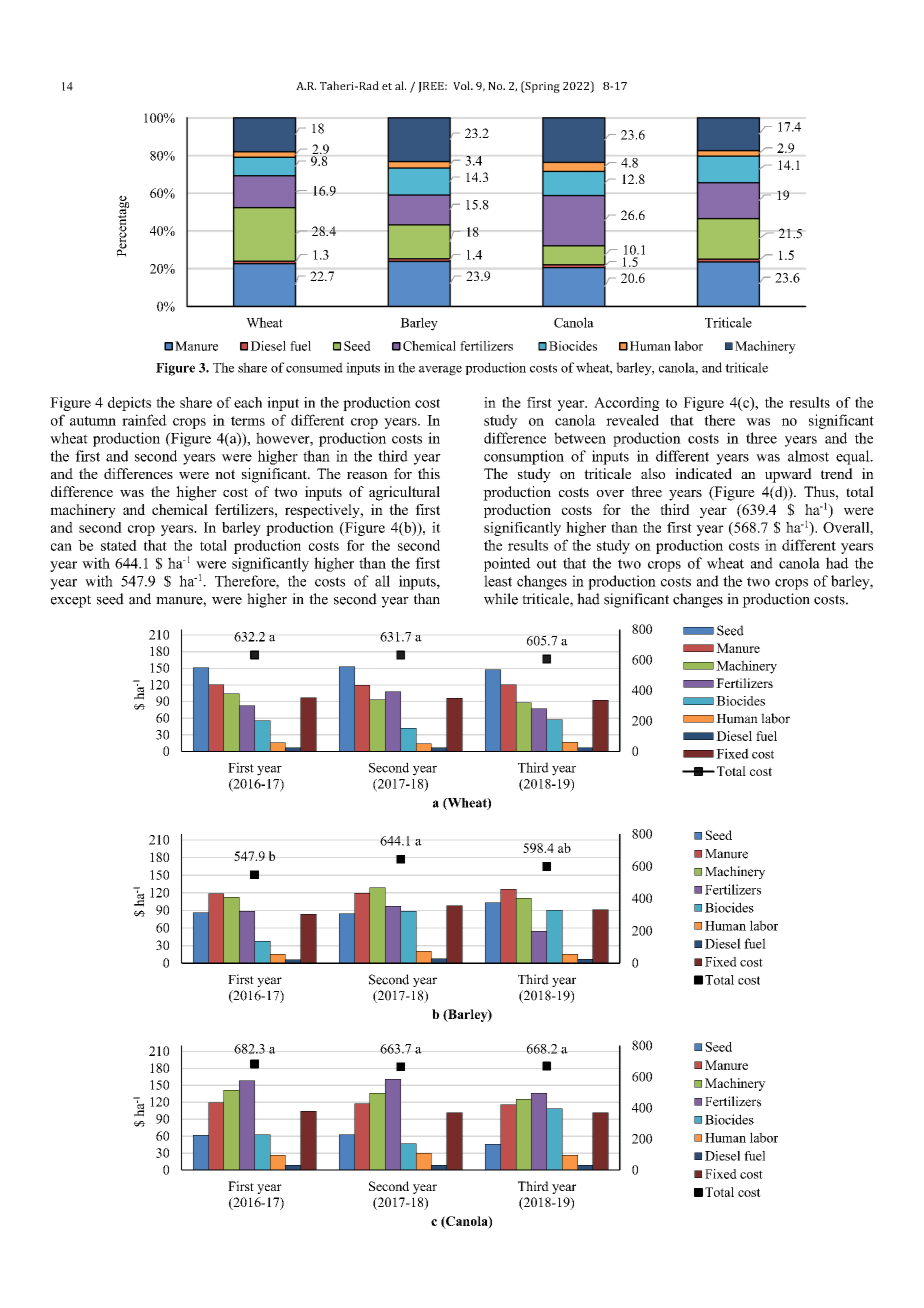  Describe the element at coordinates (440, 371) in the image. I see `average` at that location.
